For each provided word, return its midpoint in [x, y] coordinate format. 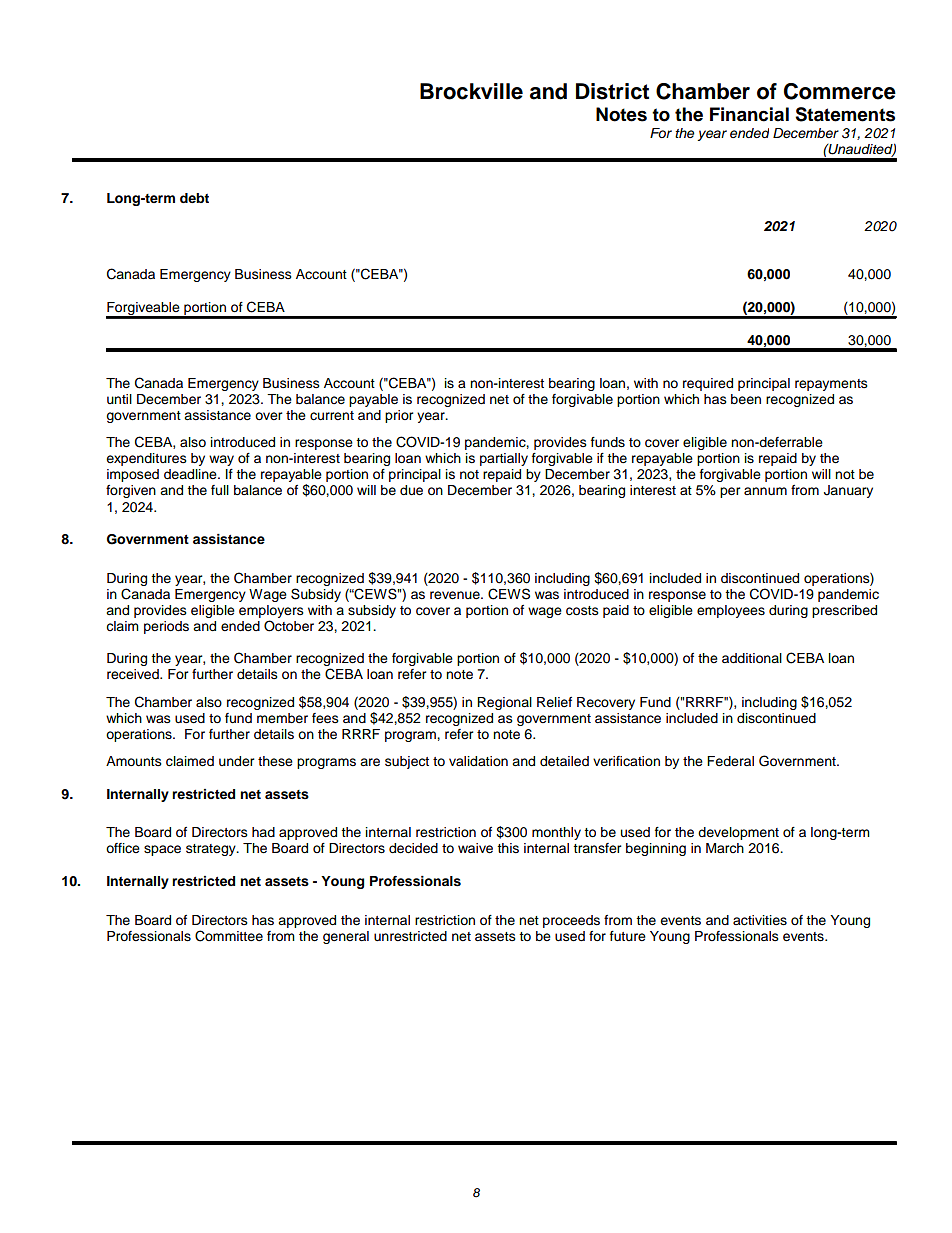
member [282, 718]
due [411, 490]
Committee [229, 936]
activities [760, 920]
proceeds [571, 921]
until [119, 399]
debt [194, 198]
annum [765, 491]
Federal [730, 761]
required [708, 384]
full [220, 490]
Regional [504, 703]
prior [399, 416]
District [612, 91]
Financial [749, 114]
